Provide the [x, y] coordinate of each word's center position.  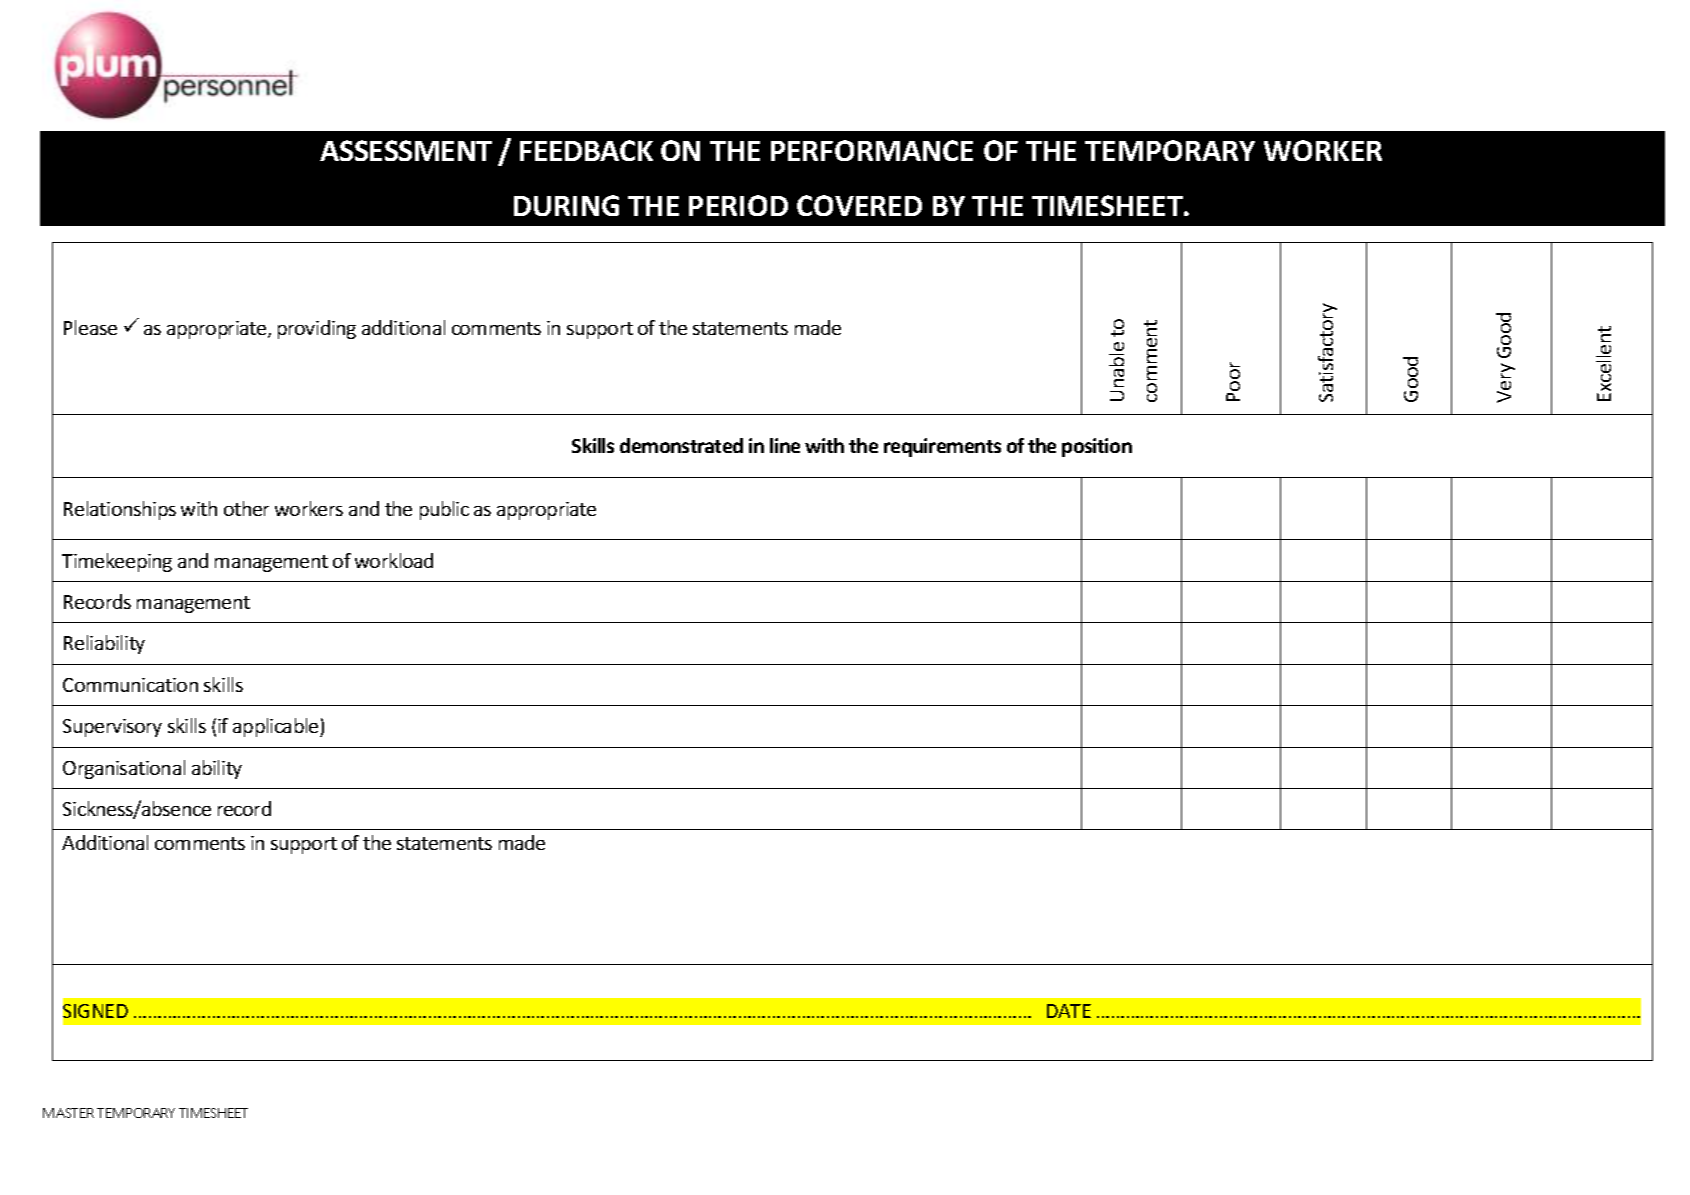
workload [394, 560]
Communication [130, 685]
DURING [566, 205]
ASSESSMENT [406, 150]
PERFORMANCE [872, 150]
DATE [1069, 1011]
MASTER [68, 1113]
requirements [942, 447]
